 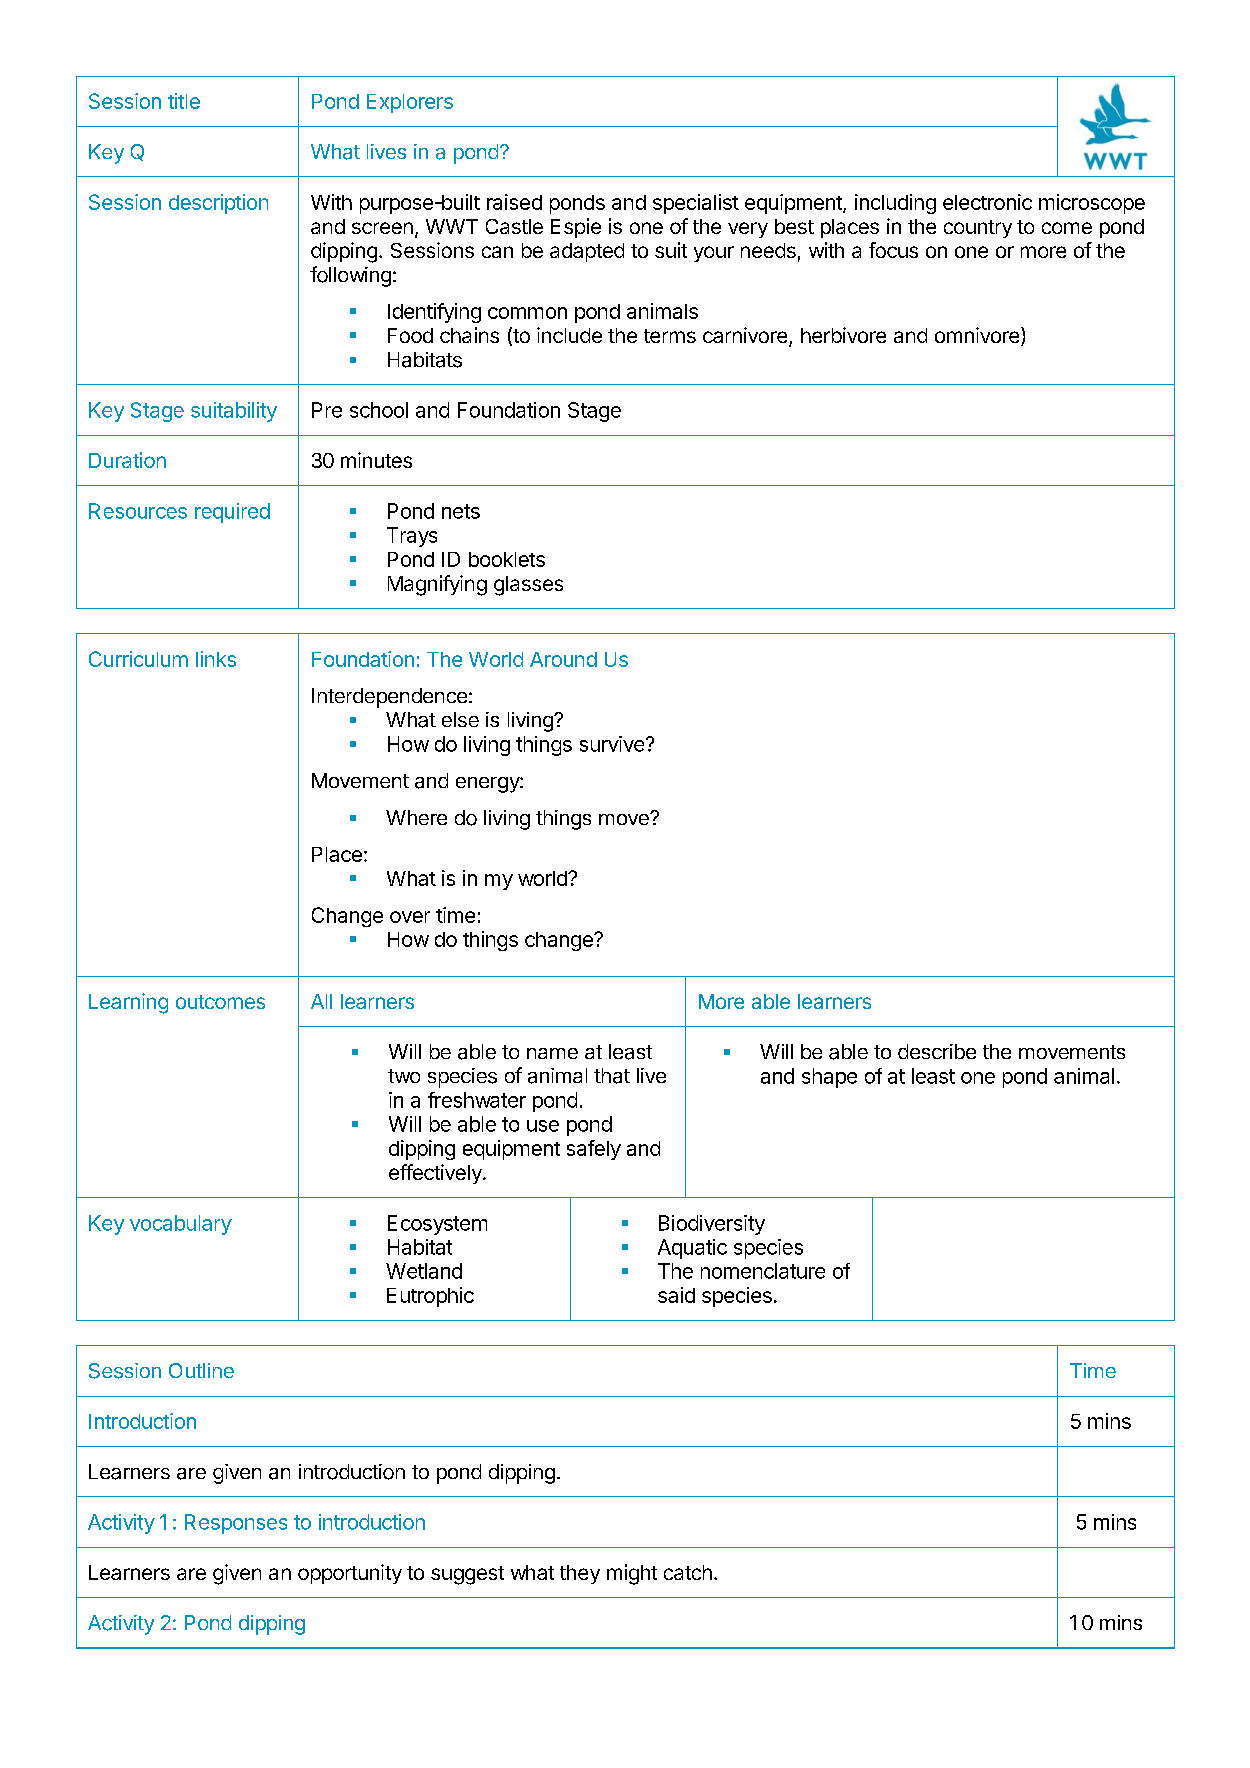 I want to click on Ecosystem, so click(x=437, y=1225).
